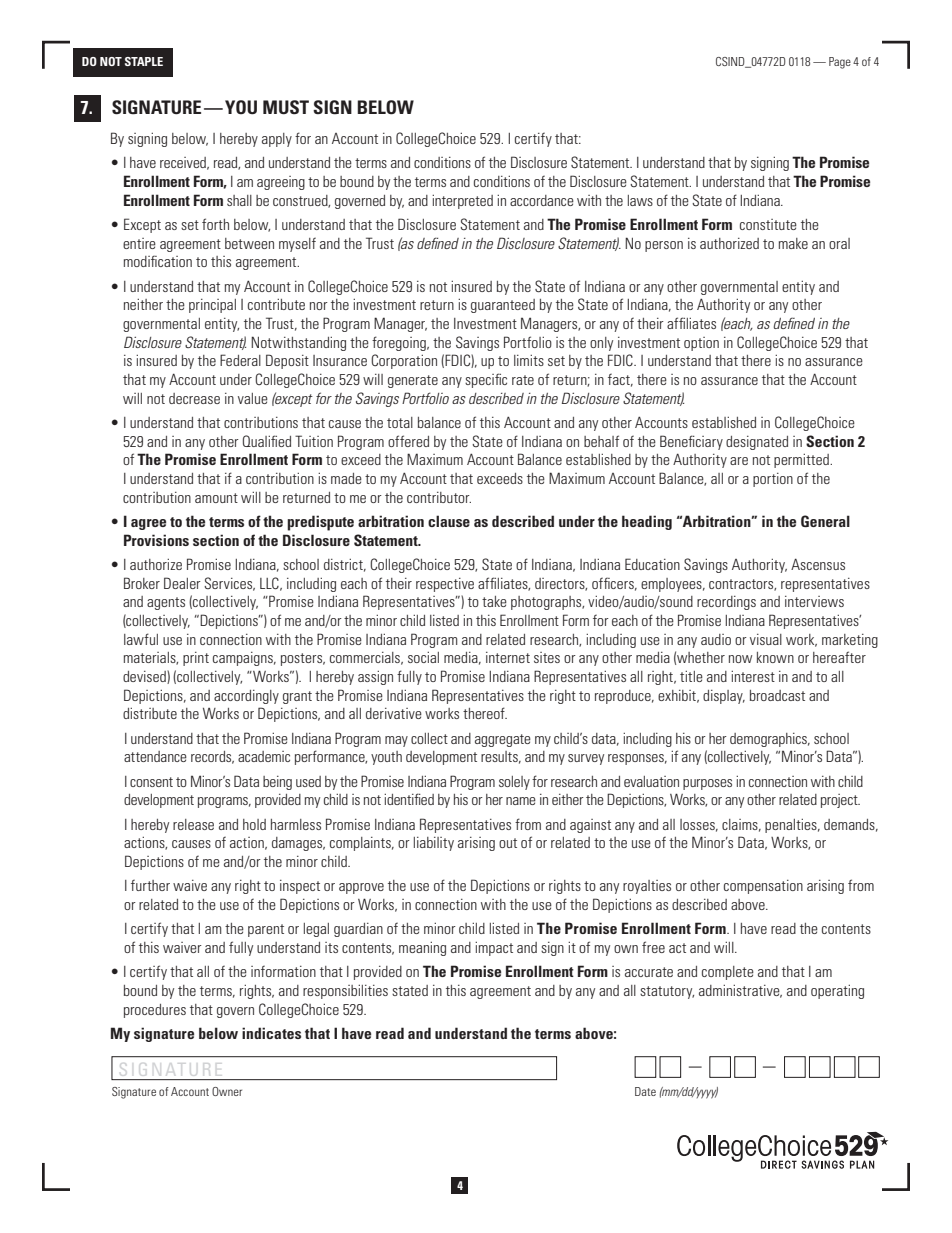 The width and height of the document is (952, 1233). Describe the element at coordinates (503, 740) in the document. I see `aggregate` at that location.
